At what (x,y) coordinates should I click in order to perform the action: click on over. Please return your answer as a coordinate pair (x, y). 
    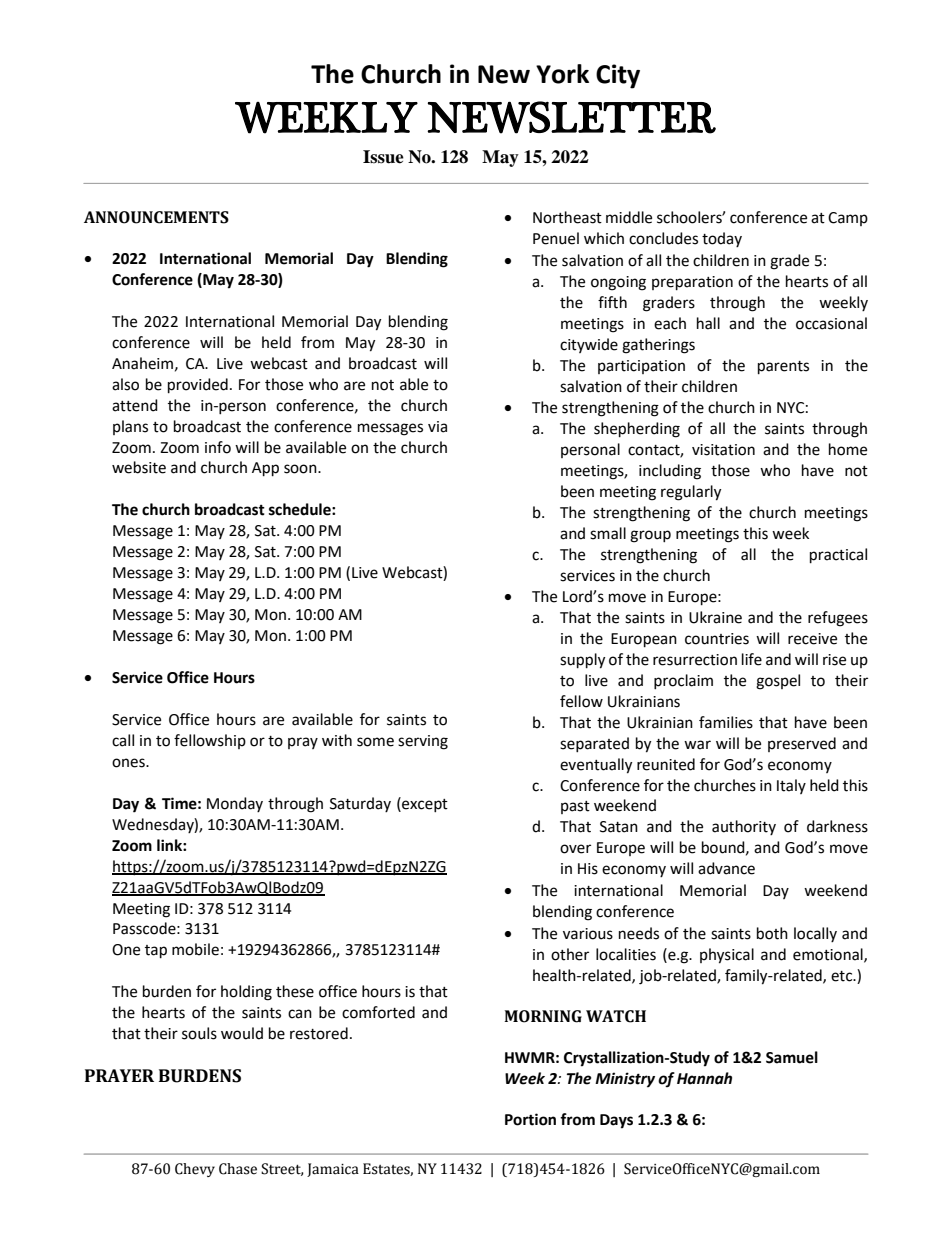
    Looking at the image, I should click on (575, 849).
